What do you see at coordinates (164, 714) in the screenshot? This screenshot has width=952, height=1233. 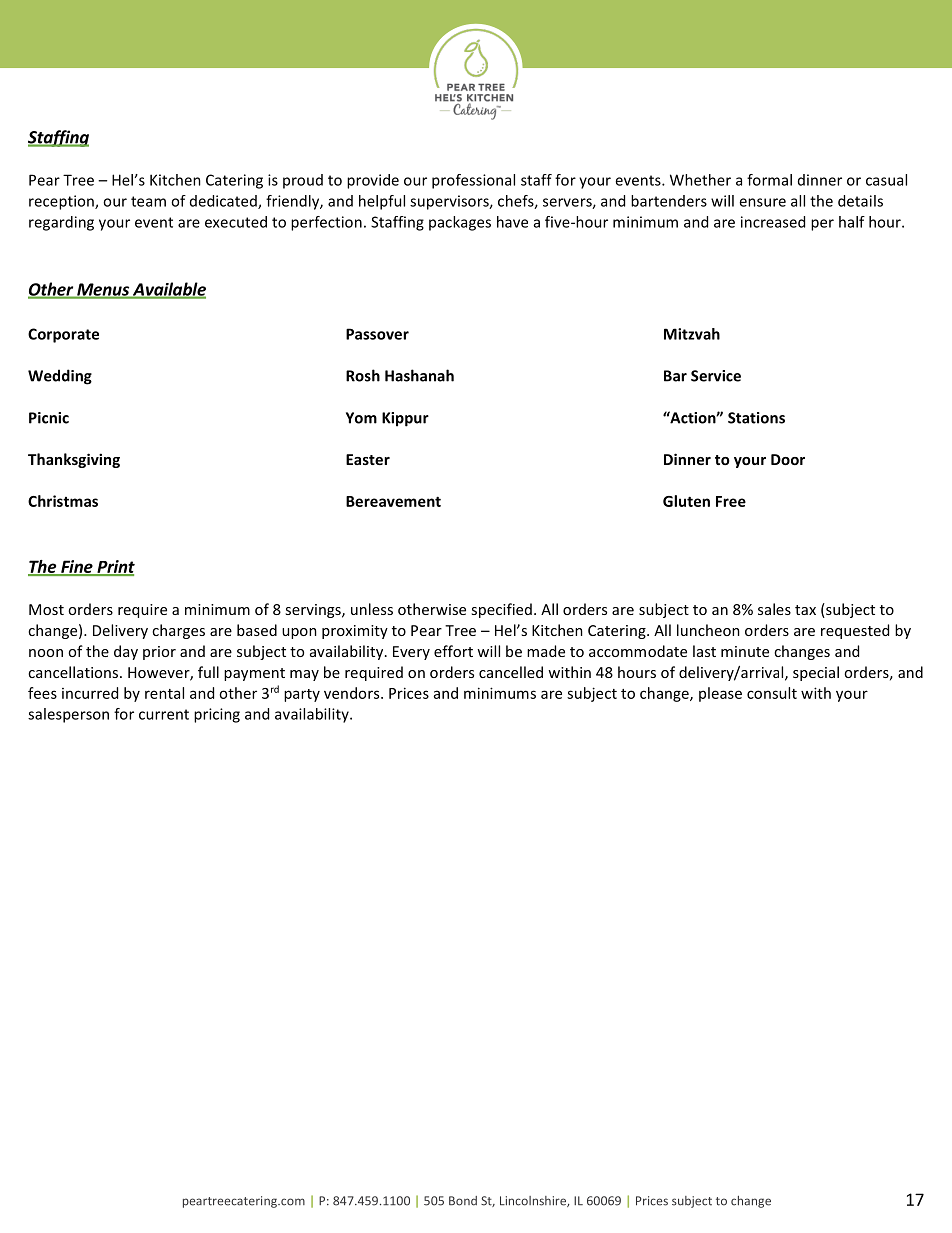 I see `current` at bounding box center [164, 714].
